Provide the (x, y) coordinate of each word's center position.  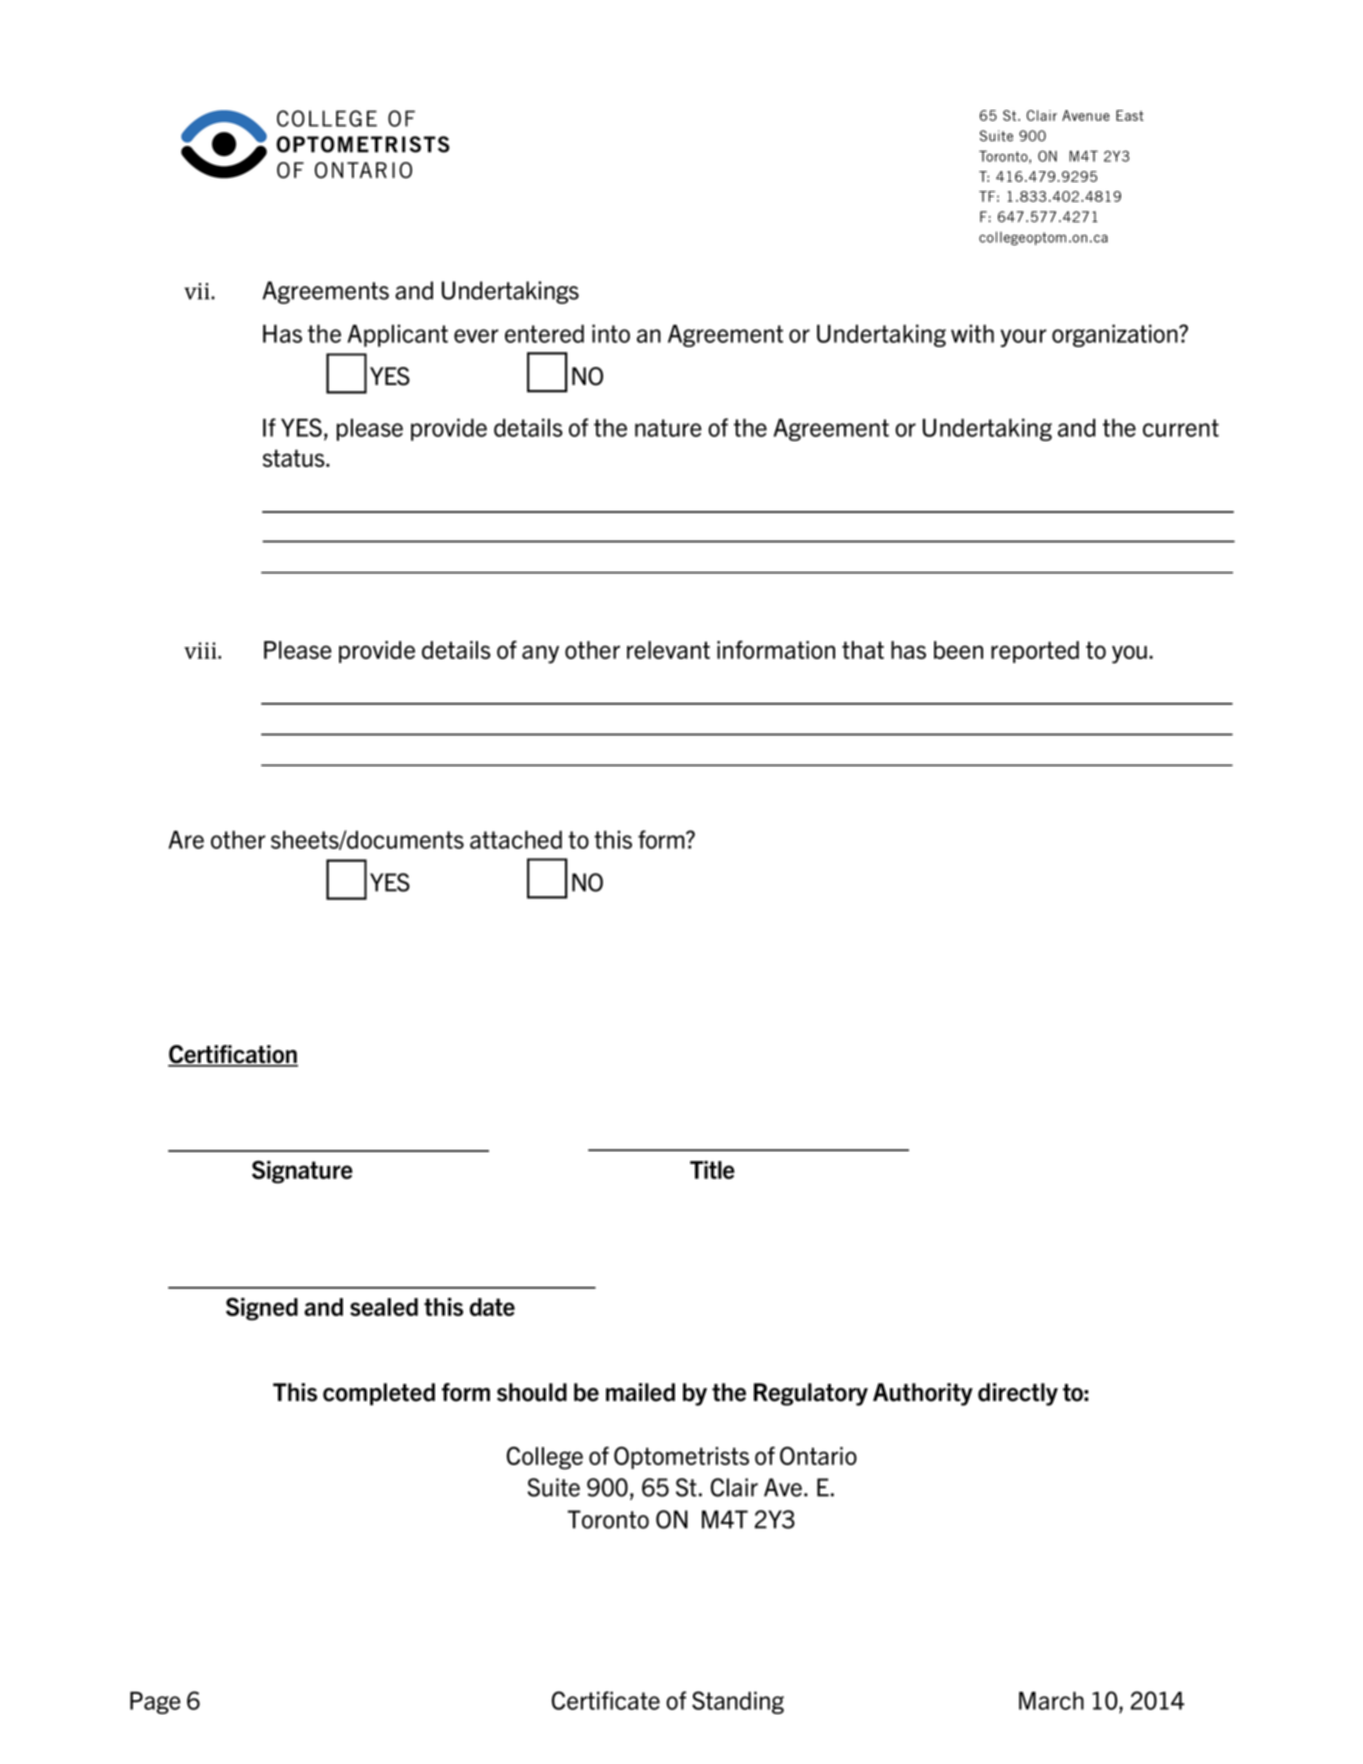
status (295, 458)
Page (155, 1703)
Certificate (606, 1700)
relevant (668, 650)
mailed (640, 1392)
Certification (233, 1055)
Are (186, 840)
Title (712, 1170)
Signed (262, 1309)
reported (1035, 652)
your (1023, 338)
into (611, 333)
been (958, 650)
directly (1018, 1394)
